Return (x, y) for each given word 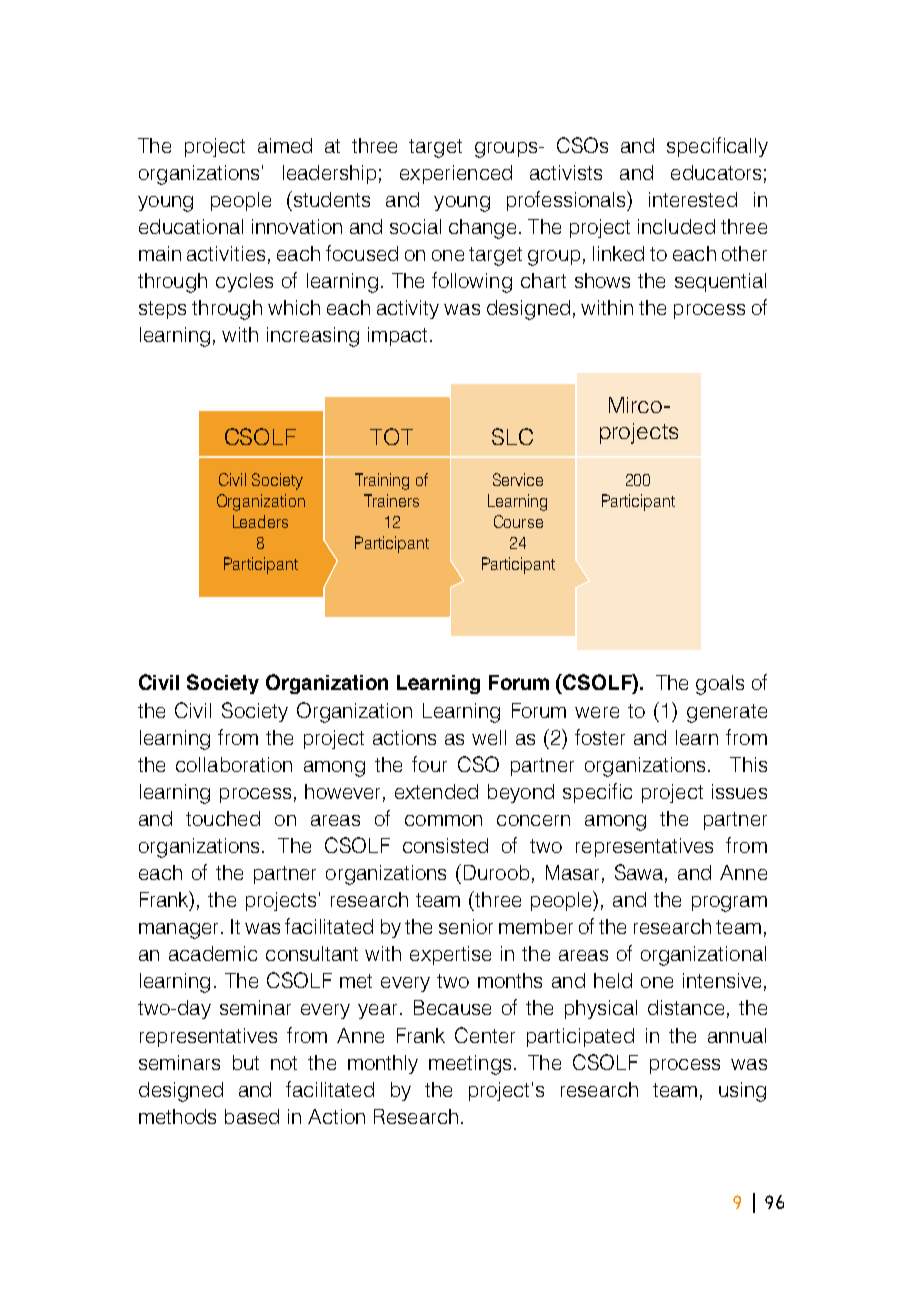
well (489, 737)
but (246, 1062)
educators (716, 172)
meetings (470, 1065)
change (482, 229)
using (742, 1092)
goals (720, 685)
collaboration (234, 764)
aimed (285, 145)
